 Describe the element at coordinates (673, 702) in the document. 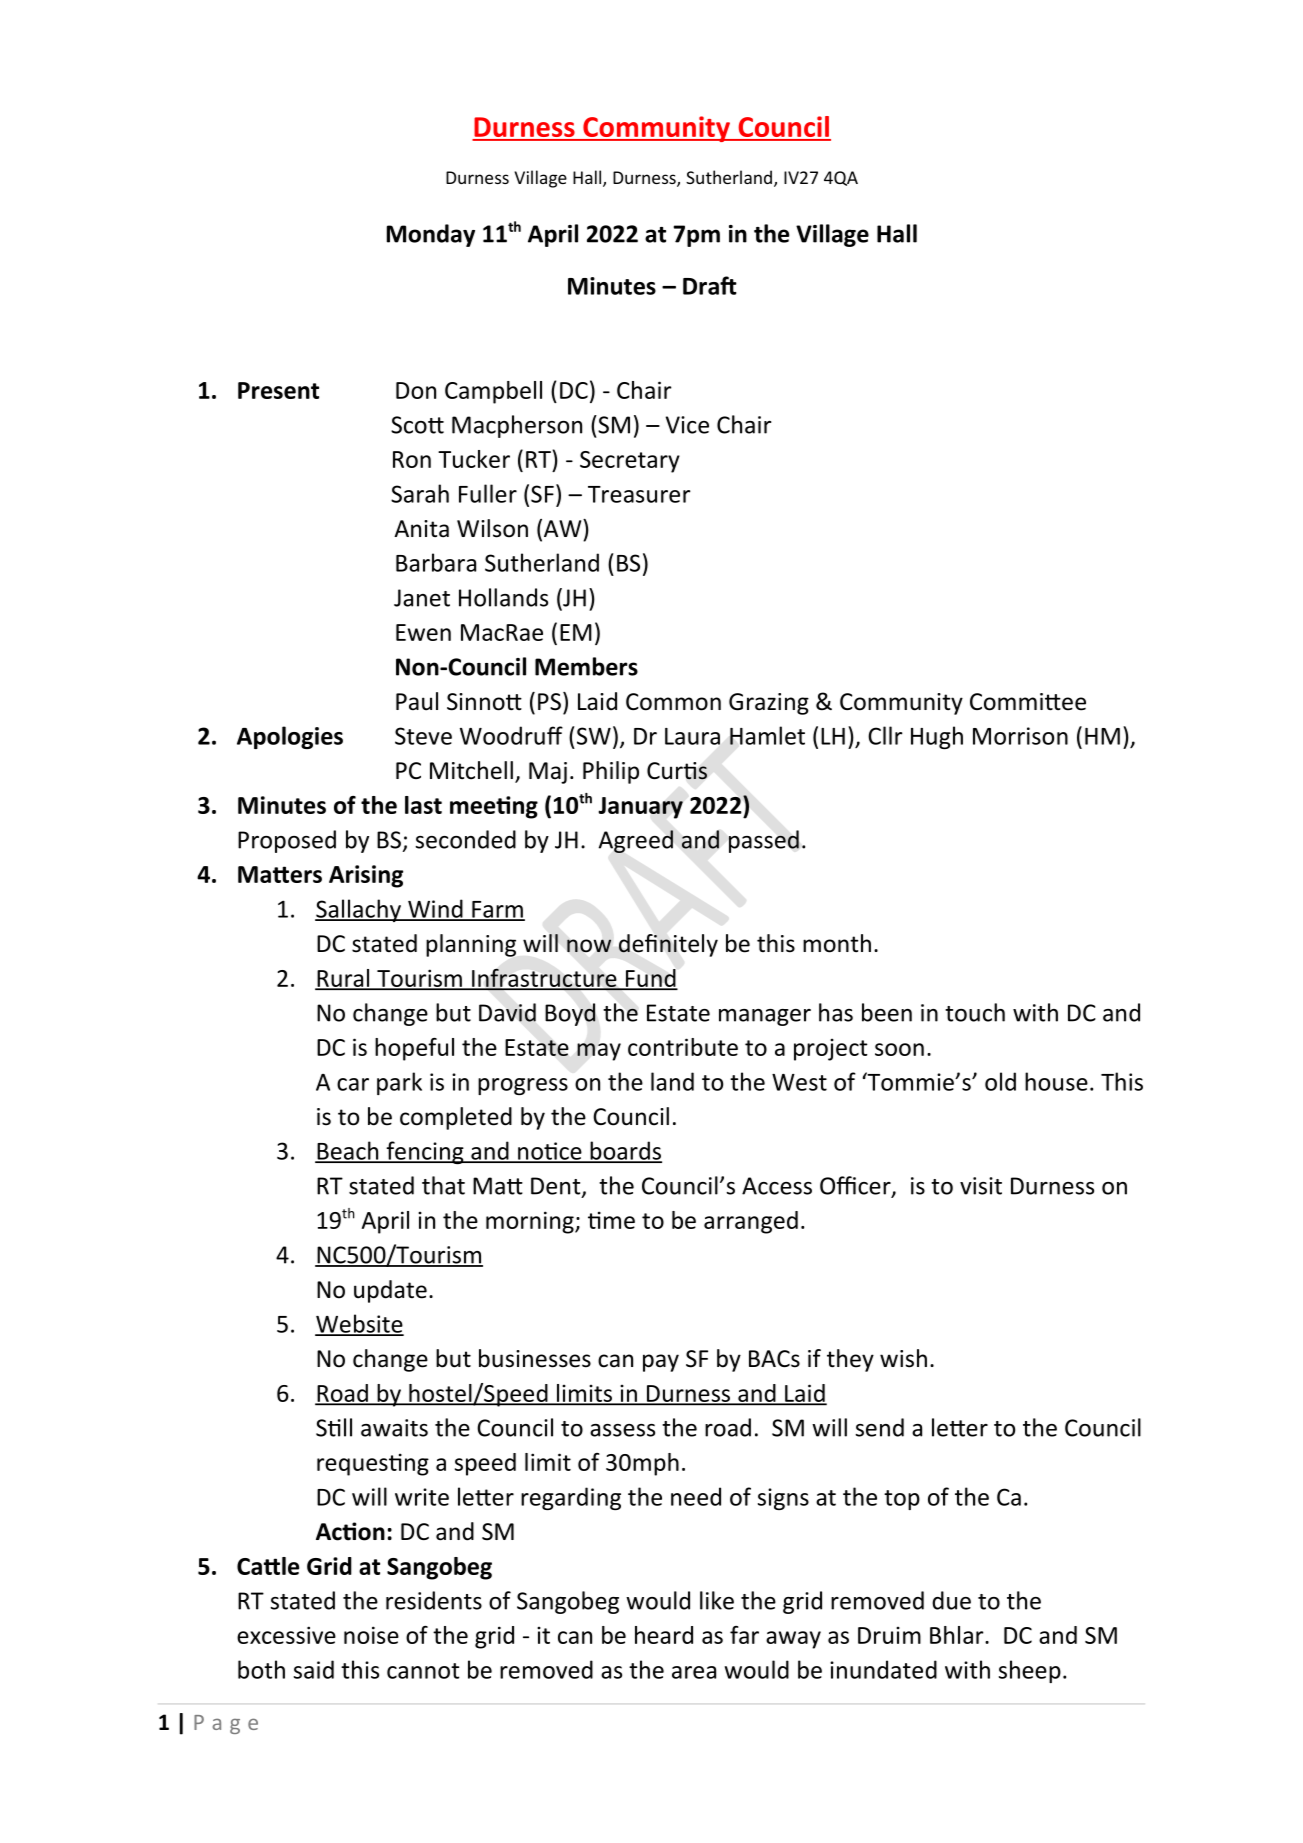

I see `Common` at that location.
